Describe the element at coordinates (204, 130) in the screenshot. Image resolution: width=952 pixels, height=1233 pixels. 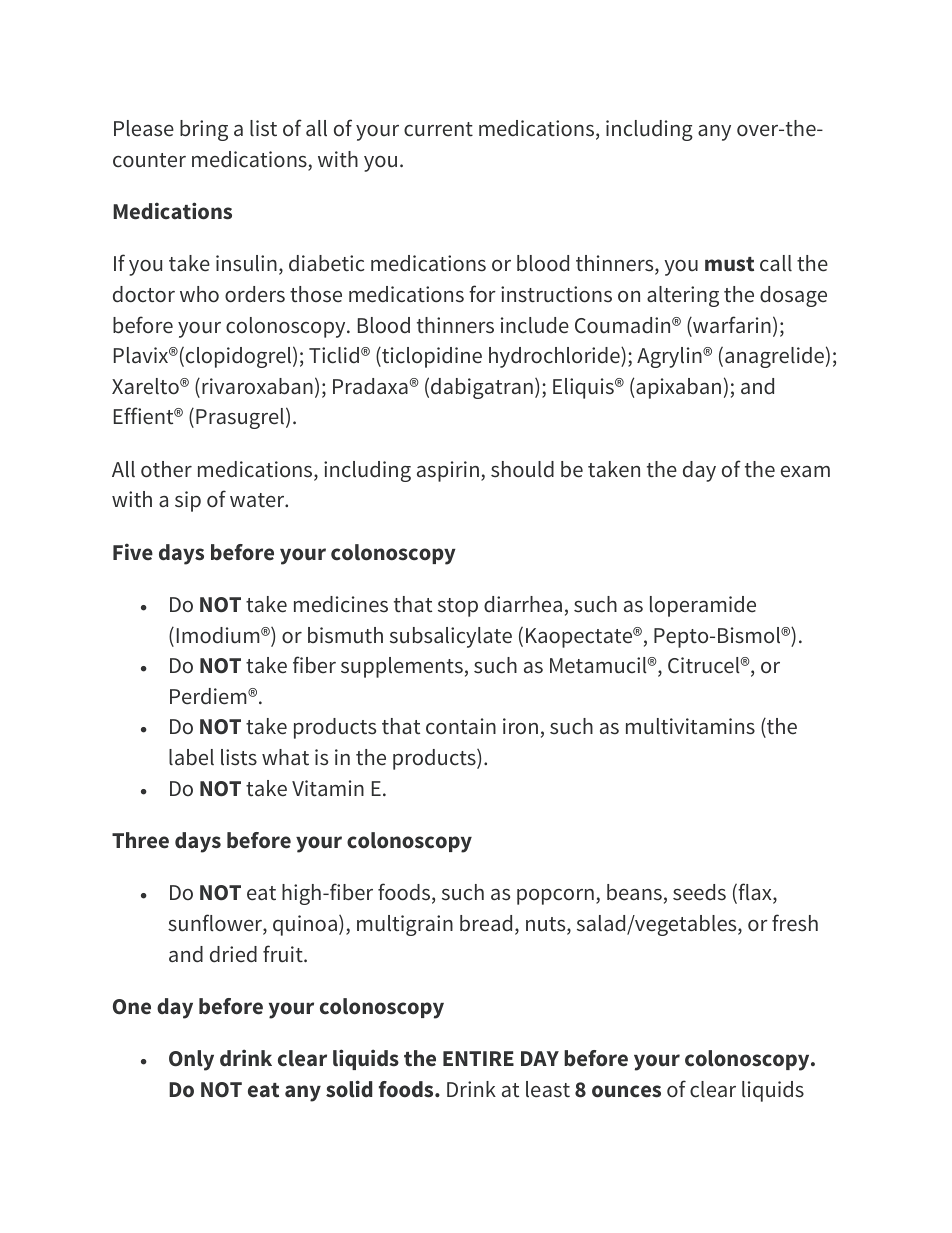
I see `bring` at that location.
